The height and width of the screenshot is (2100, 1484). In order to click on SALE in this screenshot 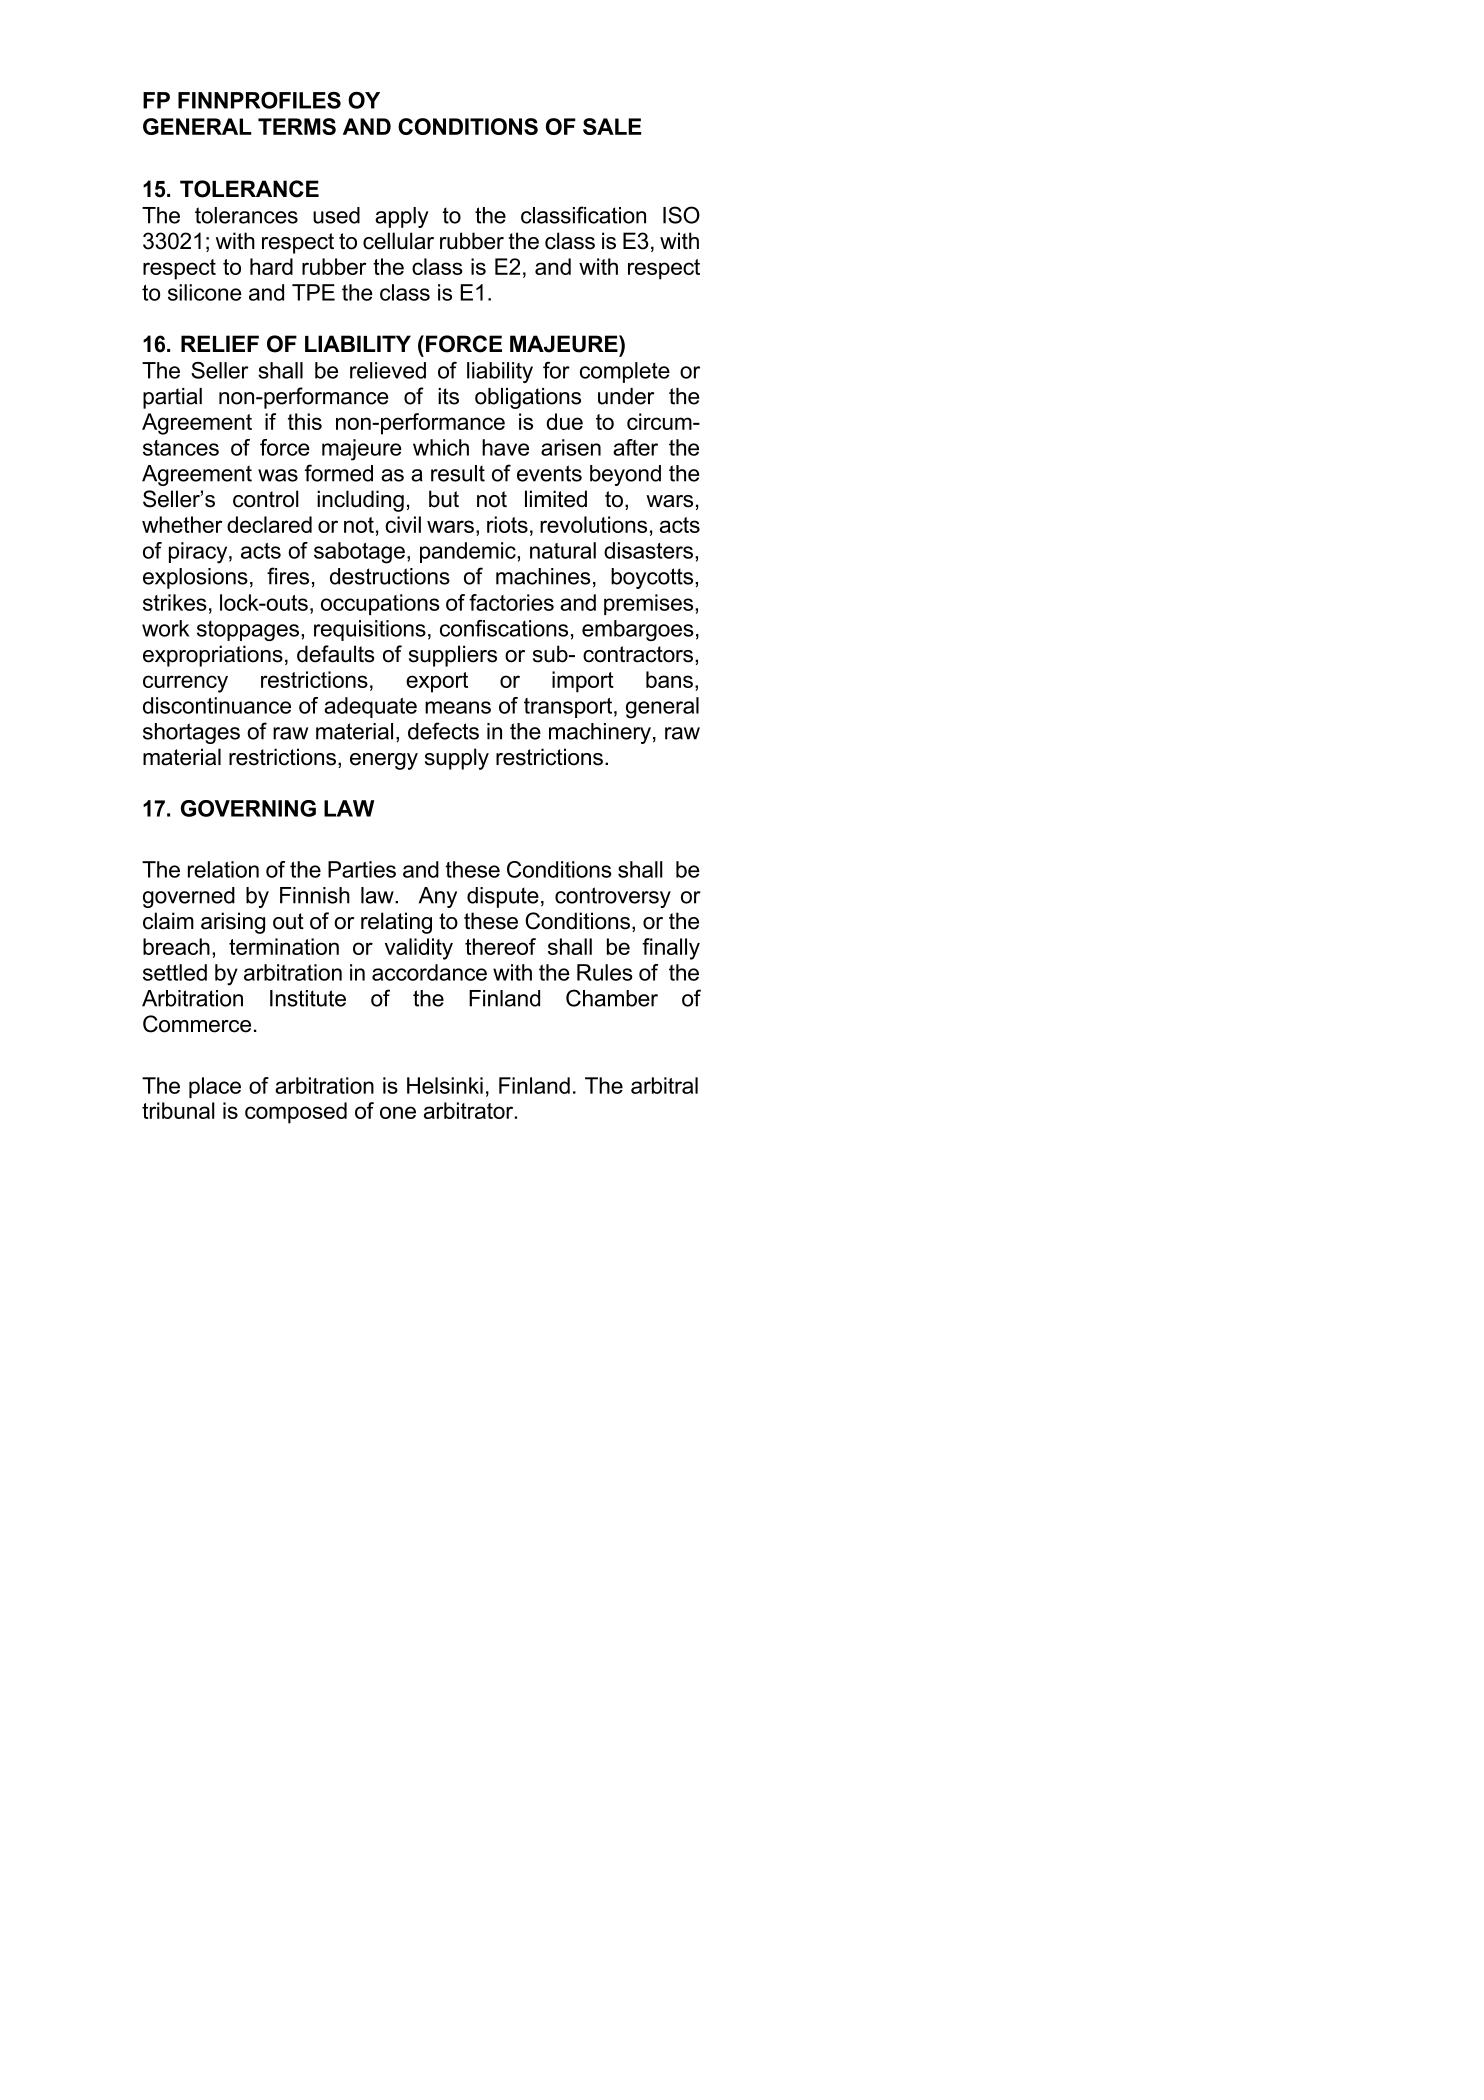, I will do `click(612, 126)`.
